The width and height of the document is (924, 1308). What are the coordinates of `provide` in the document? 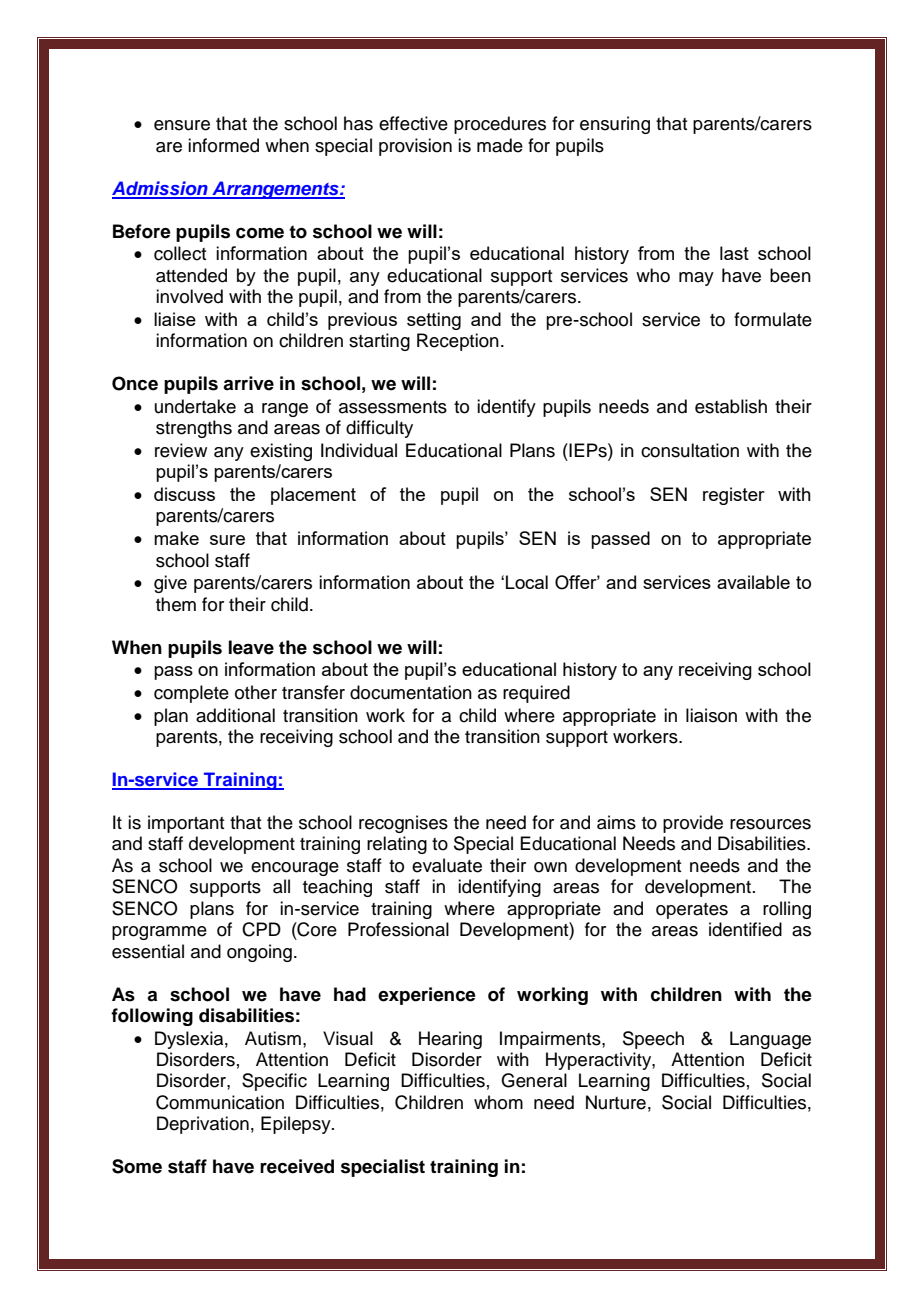 It's located at (693, 824).
